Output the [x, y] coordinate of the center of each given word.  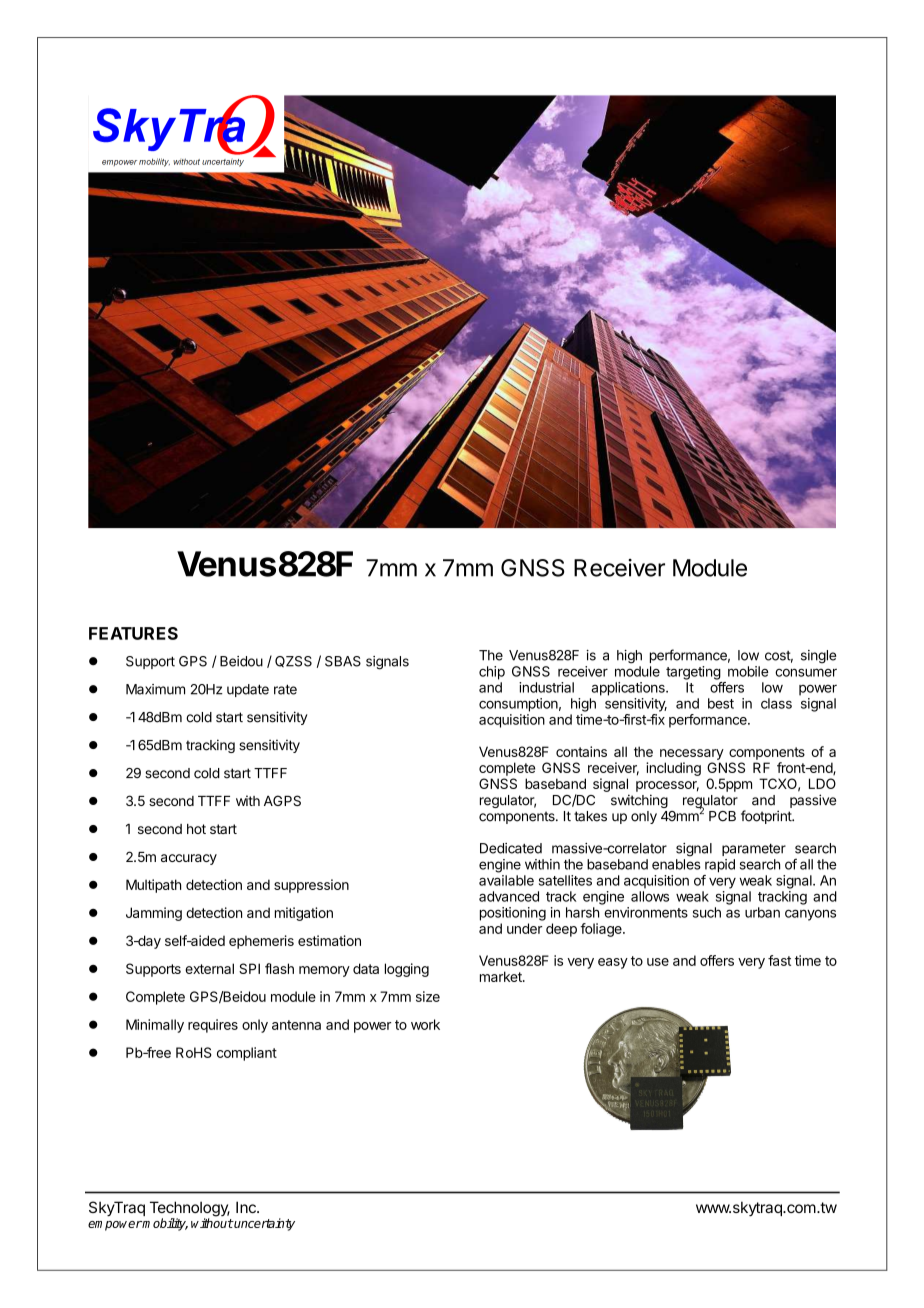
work [425, 1024]
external [209, 968]
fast [779, 960]
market [502, 976]
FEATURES [133, 633]
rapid [720, 866]
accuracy [189, 859]
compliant [247, 1054]
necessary [692, 754]
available [506, 880]
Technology [190, 1210]
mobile [748, 671]
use [658, 962]
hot [196, 829]
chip [492, 673]
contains [581, 751]
